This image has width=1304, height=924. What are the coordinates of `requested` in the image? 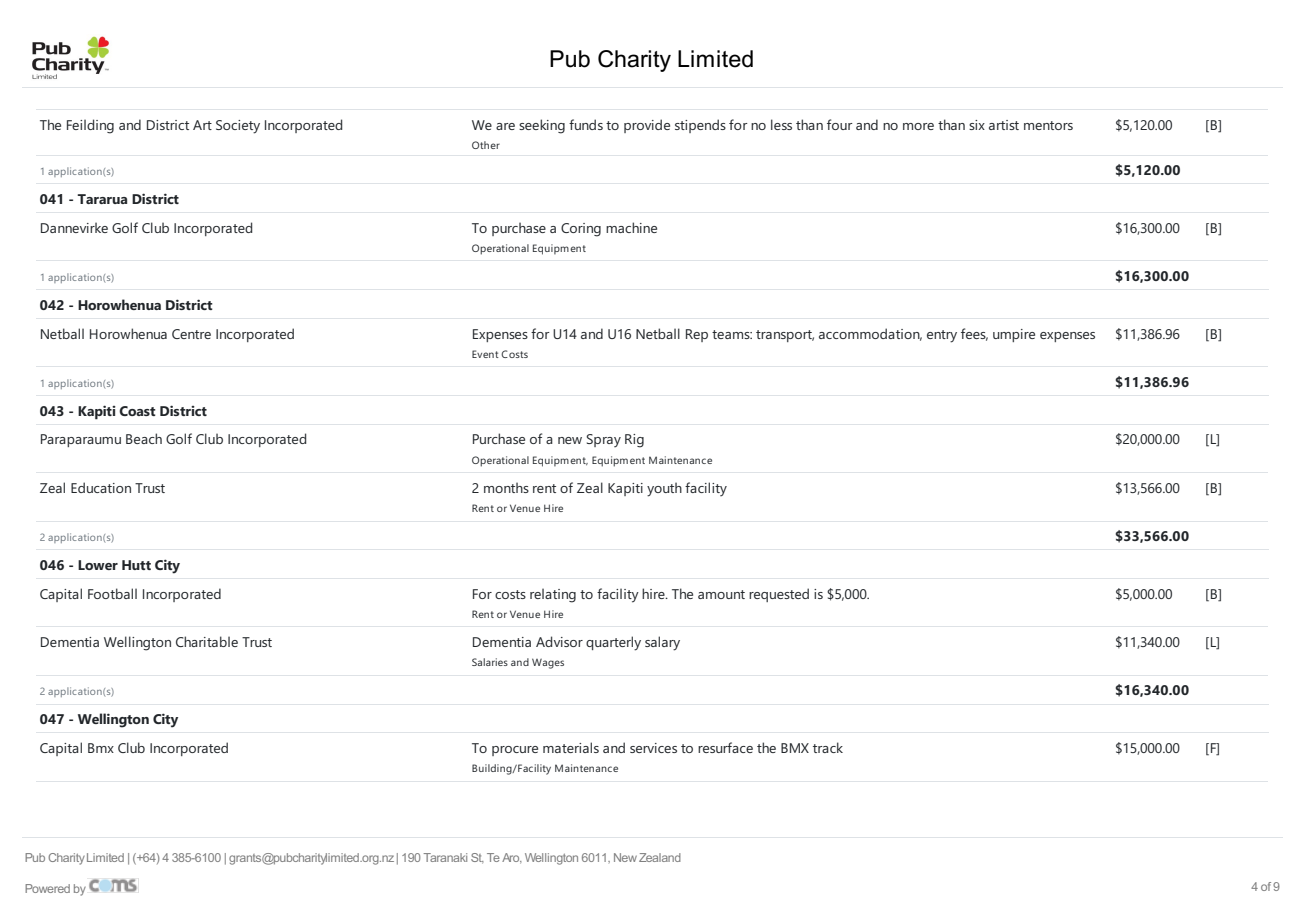 It's located at (779, 595).
